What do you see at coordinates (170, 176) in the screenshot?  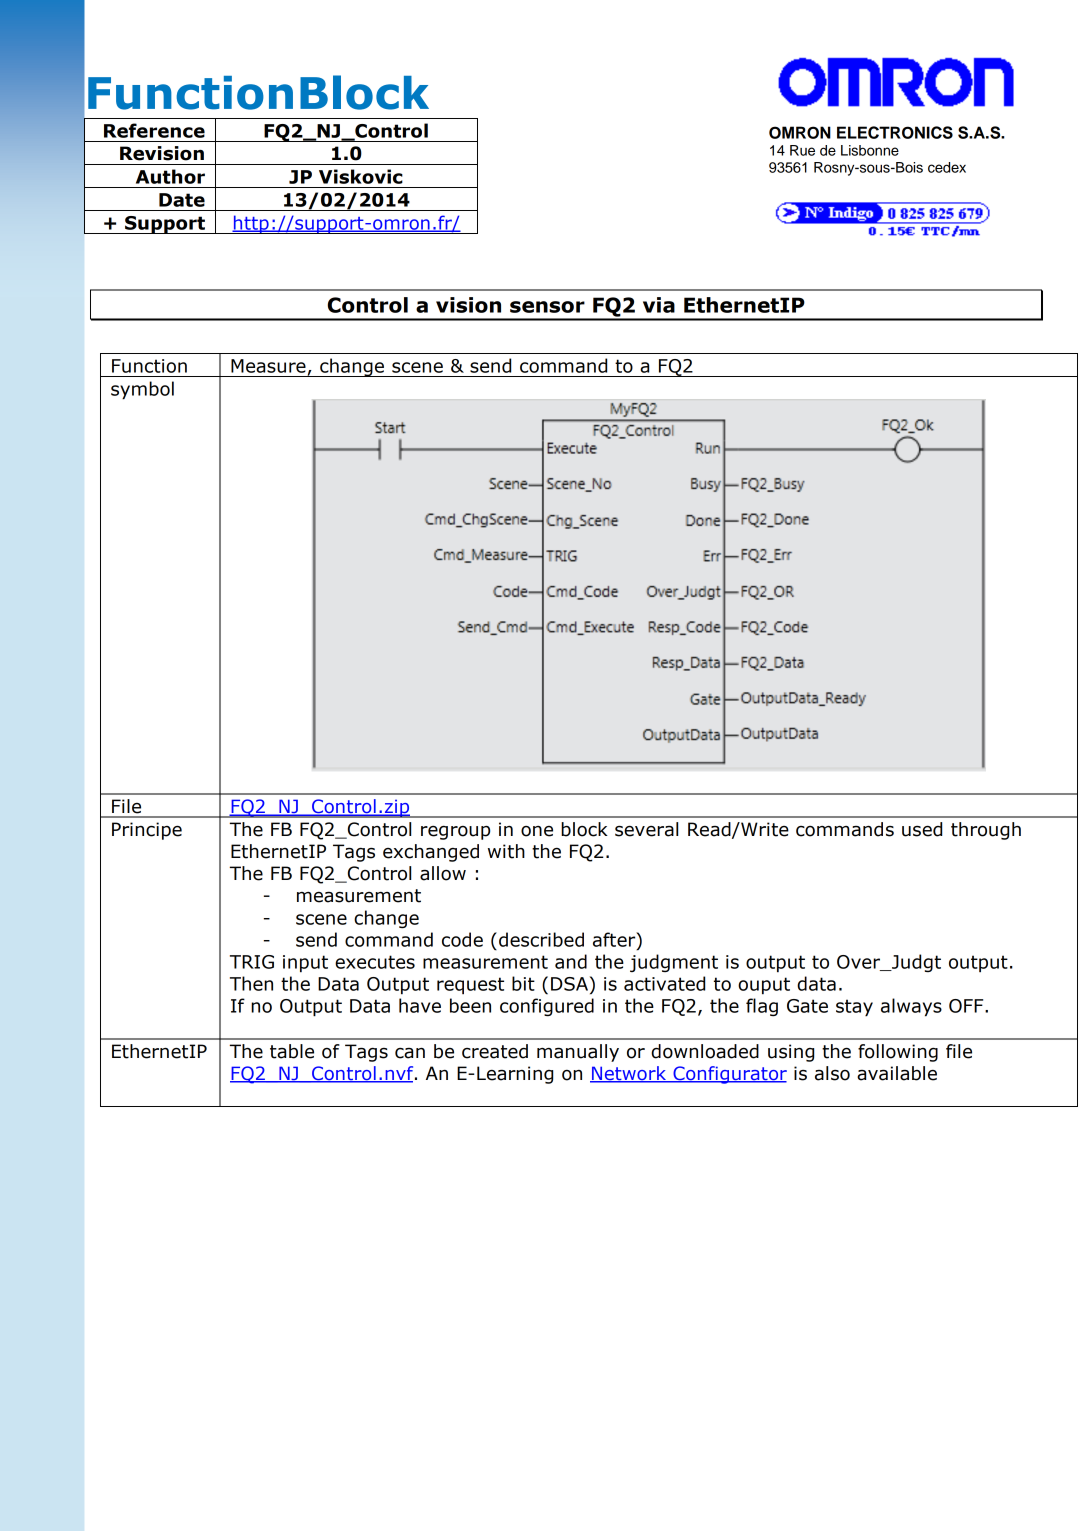 I see `Author` at bounding box center [170, 176].
